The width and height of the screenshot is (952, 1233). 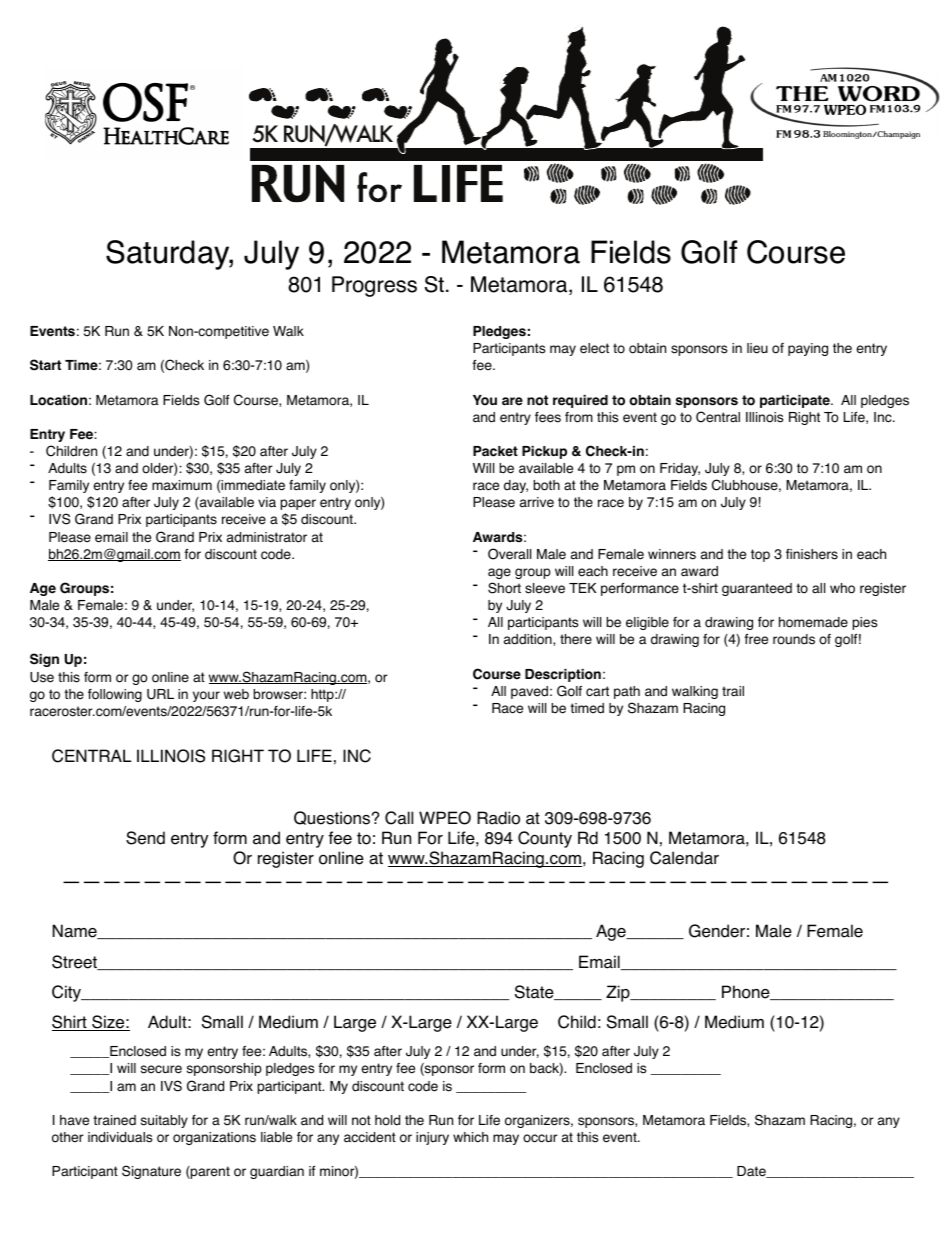 I want to click on path, so click(x=627, y=692).
